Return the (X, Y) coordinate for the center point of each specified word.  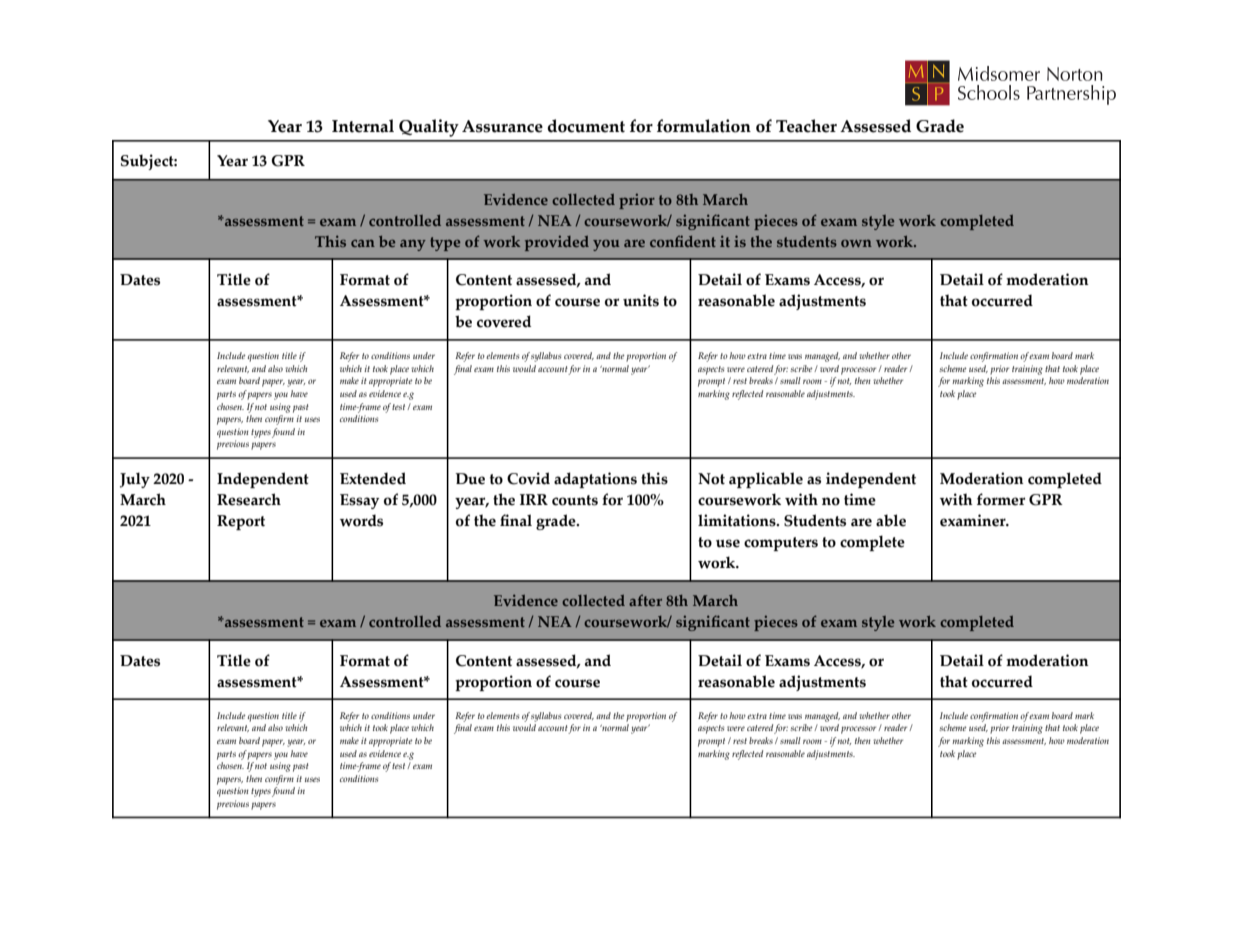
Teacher (806, 126)
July (135, 480)
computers (781, 544)
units (641, 300)
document (586, 126)
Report (241, 522)
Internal (363, 126)
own (856, 243)
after (645, 600)
